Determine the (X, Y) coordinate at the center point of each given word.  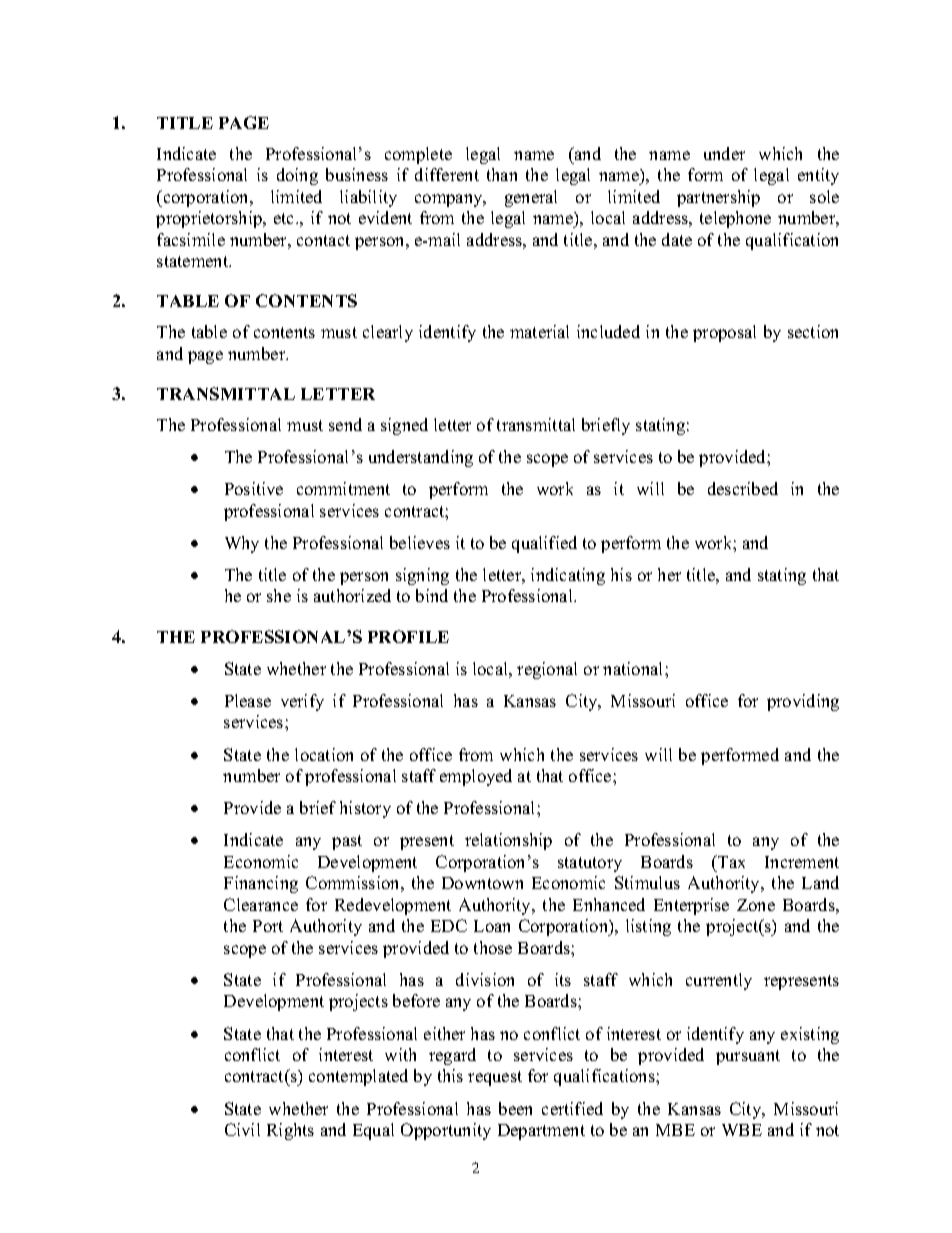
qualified (544, 544)
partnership (718, 198)
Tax (730, 861)
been (515, 1108)
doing (297, 176)
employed (476, 777)
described (743, 488)
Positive (254, 488)
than (502, 174)
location (324, 754)
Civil (242, 1129)
